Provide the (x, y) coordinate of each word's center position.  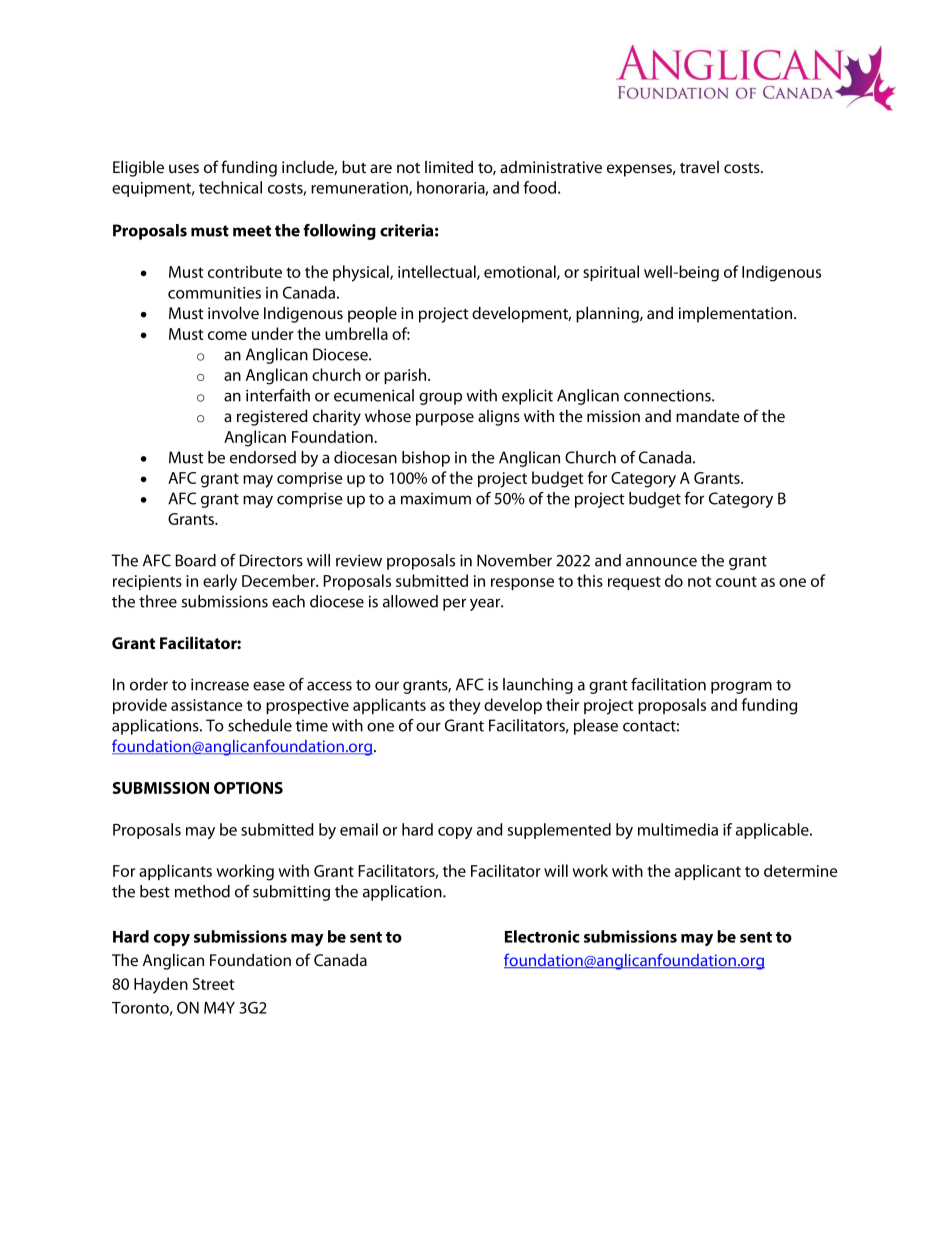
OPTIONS (248, 788)
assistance (207, 705)
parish (406, 376)
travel (699, 167)
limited (449, 167)
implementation (737, 314)
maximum (436, 499)
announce (661, 562)
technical (230, 187)
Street (213, 984)
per (454, 604)
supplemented (559, 831)
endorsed (263, 457)
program (741, 687)
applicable (773, 831)
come (227, 335)
